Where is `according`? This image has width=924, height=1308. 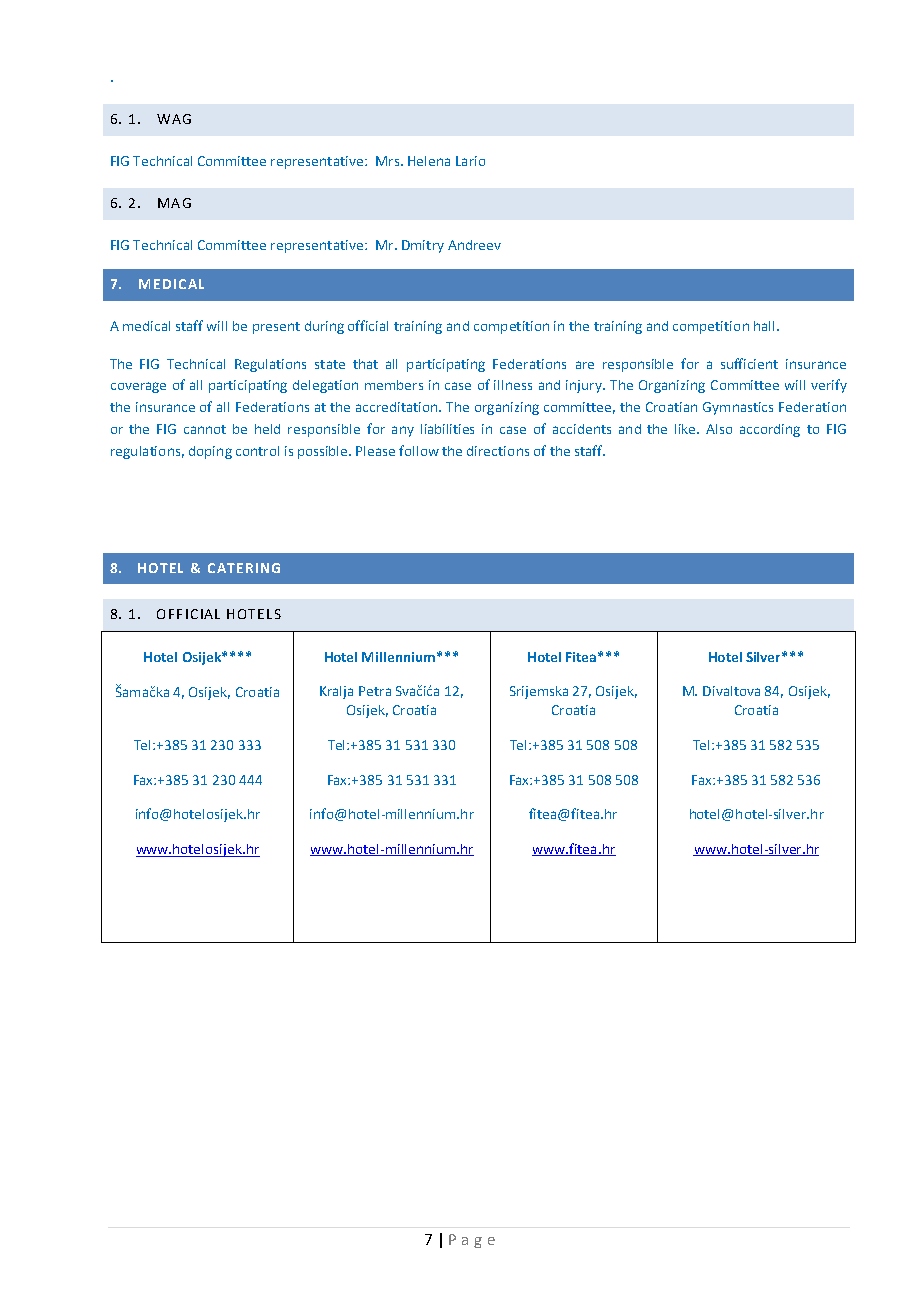
according is located at coordinates (770, 430).
